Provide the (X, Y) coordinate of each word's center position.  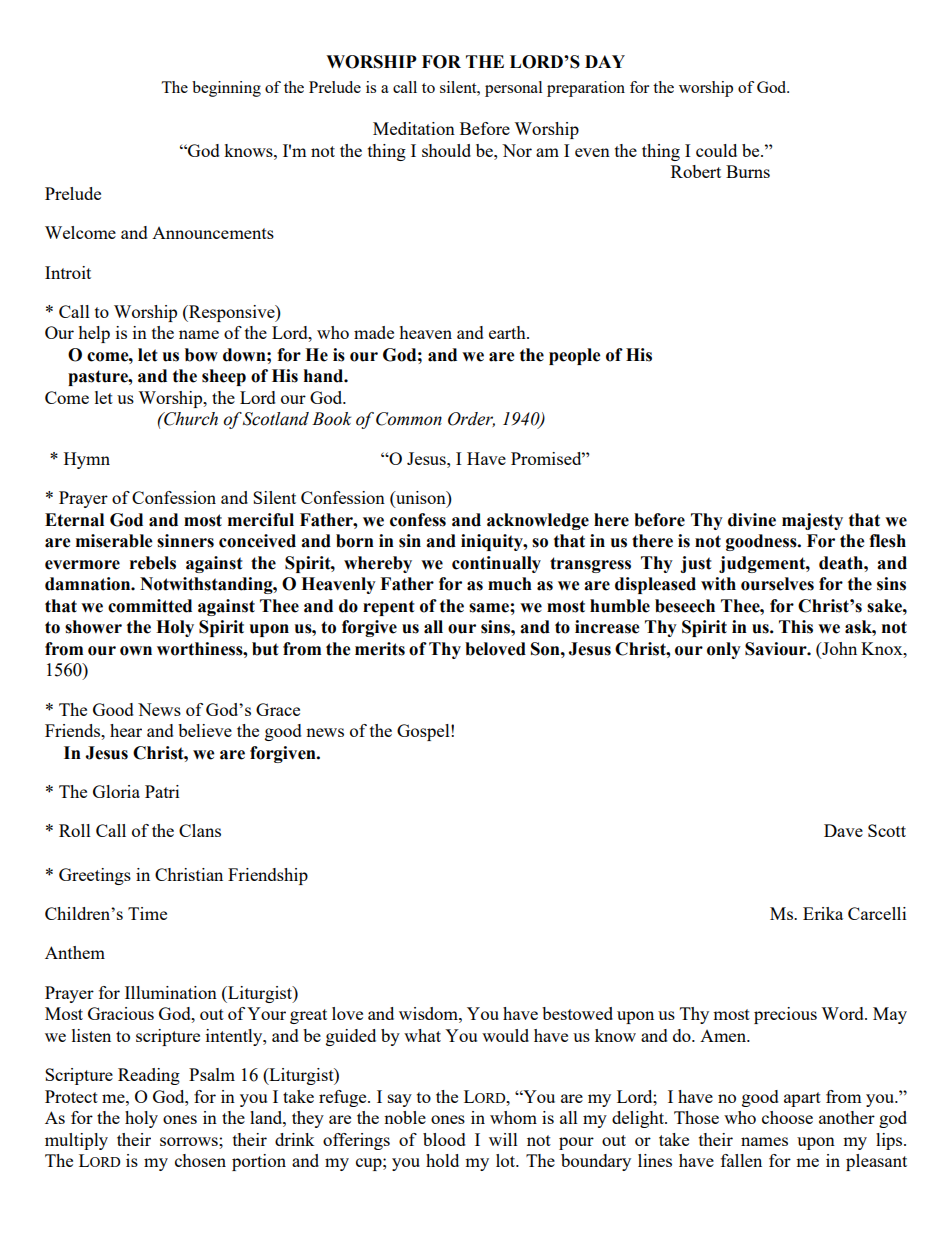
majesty (812, 521)
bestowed (577, 1013)
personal (513, 89)
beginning (226, 89)
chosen (200, 1160)
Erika (823, 913)
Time (147, 913)
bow (201, 355)
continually (496, 564)
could (716, 150)
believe (205, 730)
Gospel (424, 732)
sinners (185, 541)
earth (508, 332)
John (838, 648)
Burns (748, 171)
